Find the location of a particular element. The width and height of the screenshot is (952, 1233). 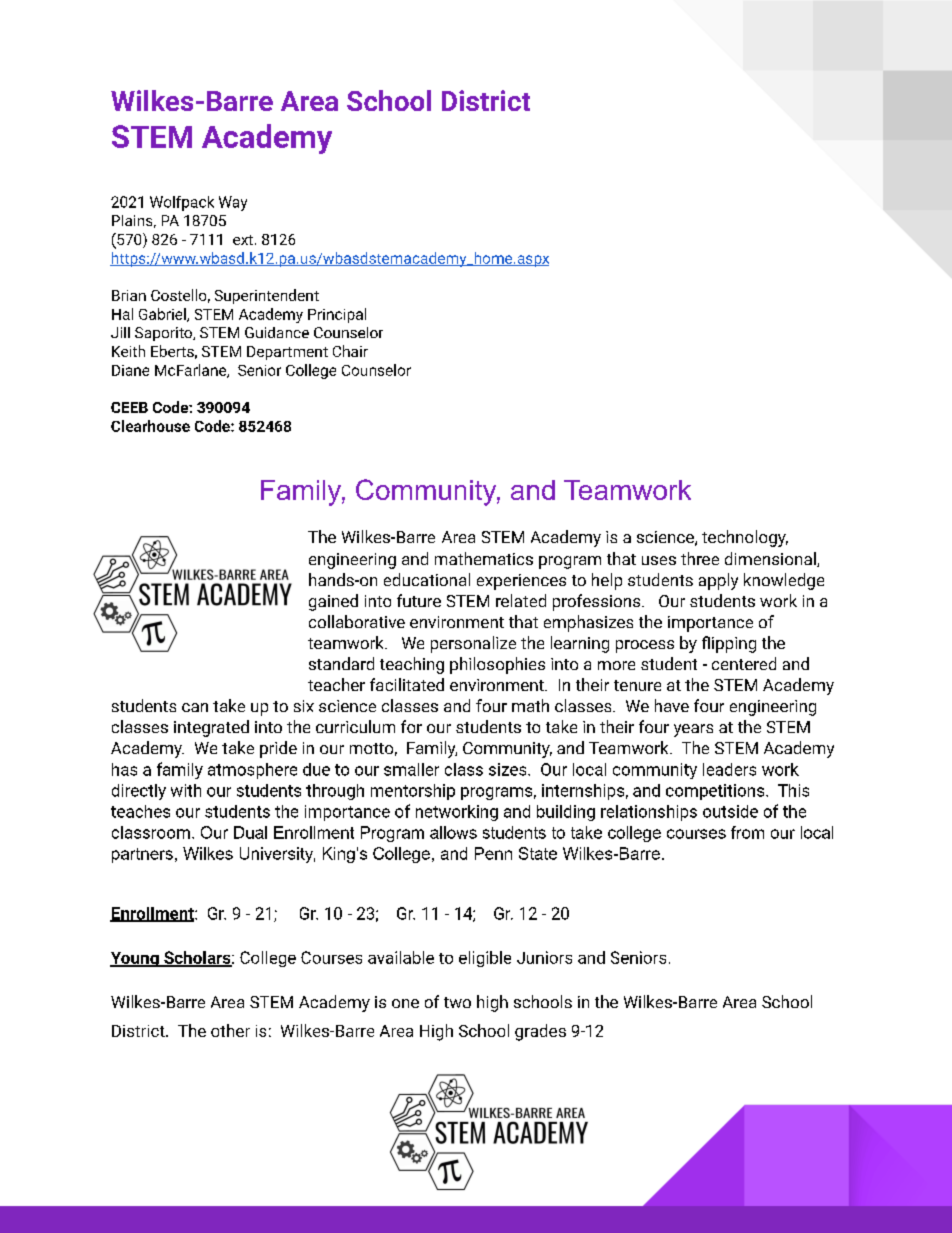

outside is located at coordinates (730, 811).
